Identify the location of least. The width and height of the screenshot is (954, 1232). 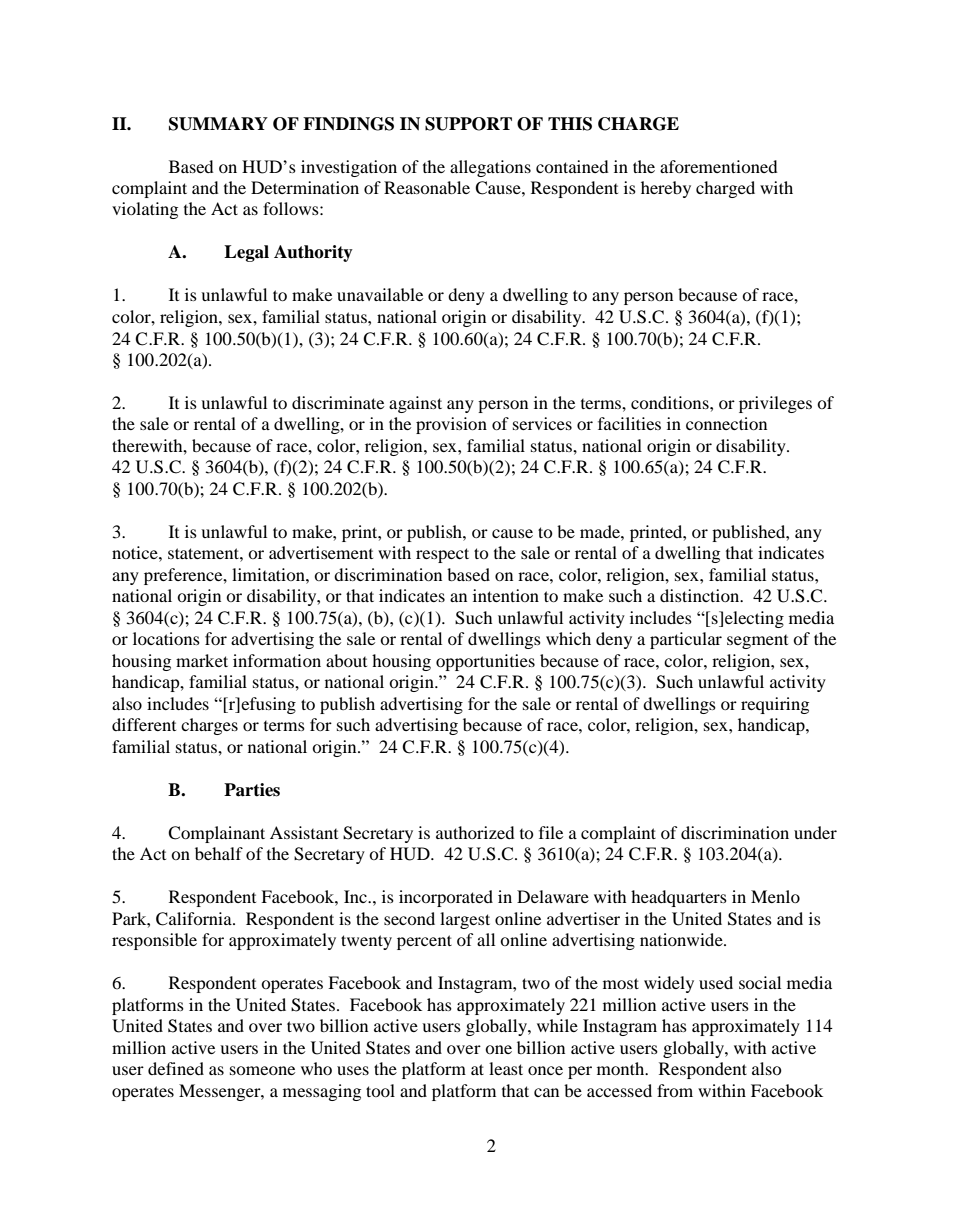
(506, 1068).
